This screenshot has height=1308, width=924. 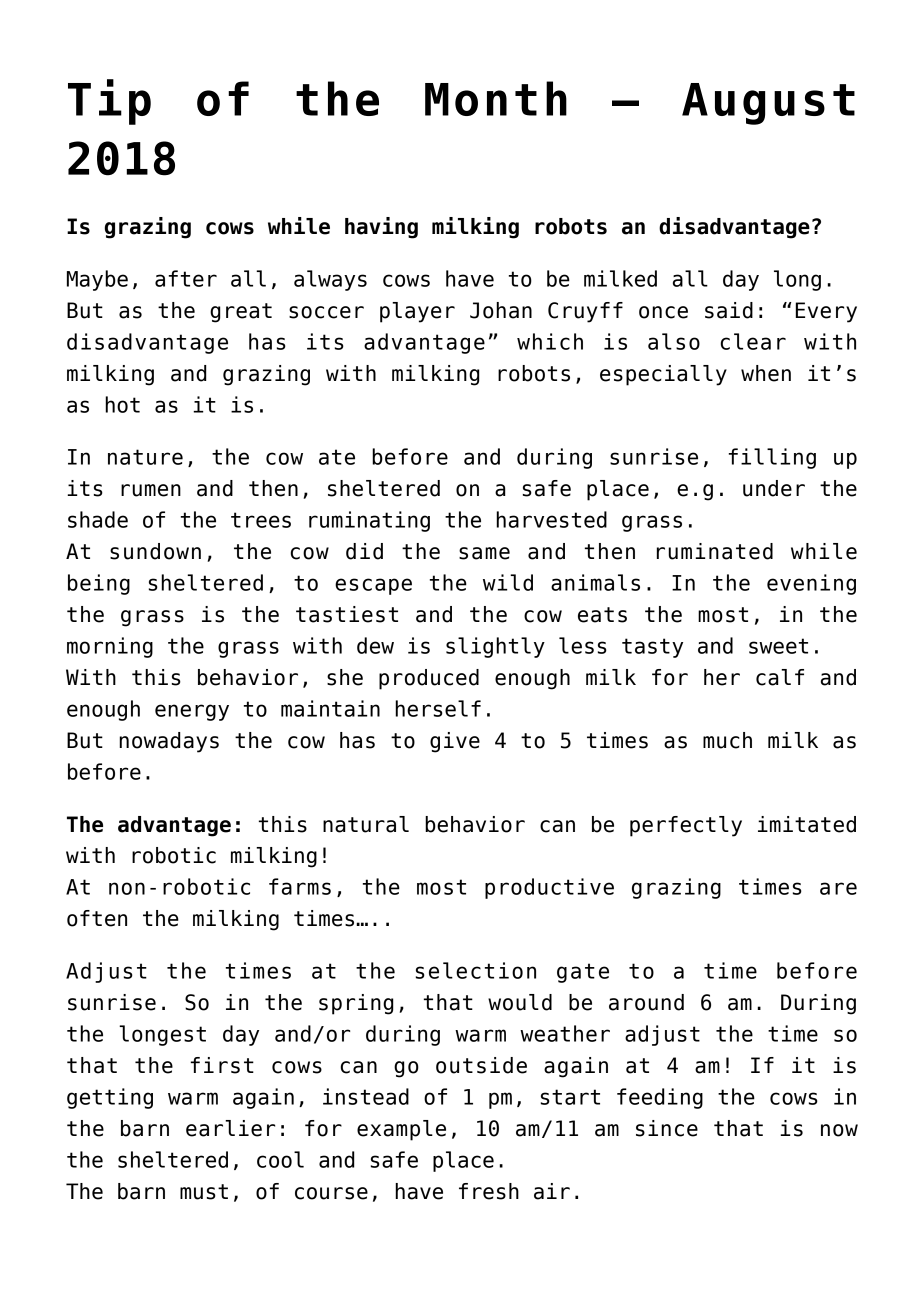 I want to click on Tip, so click(x=109, y=102).
